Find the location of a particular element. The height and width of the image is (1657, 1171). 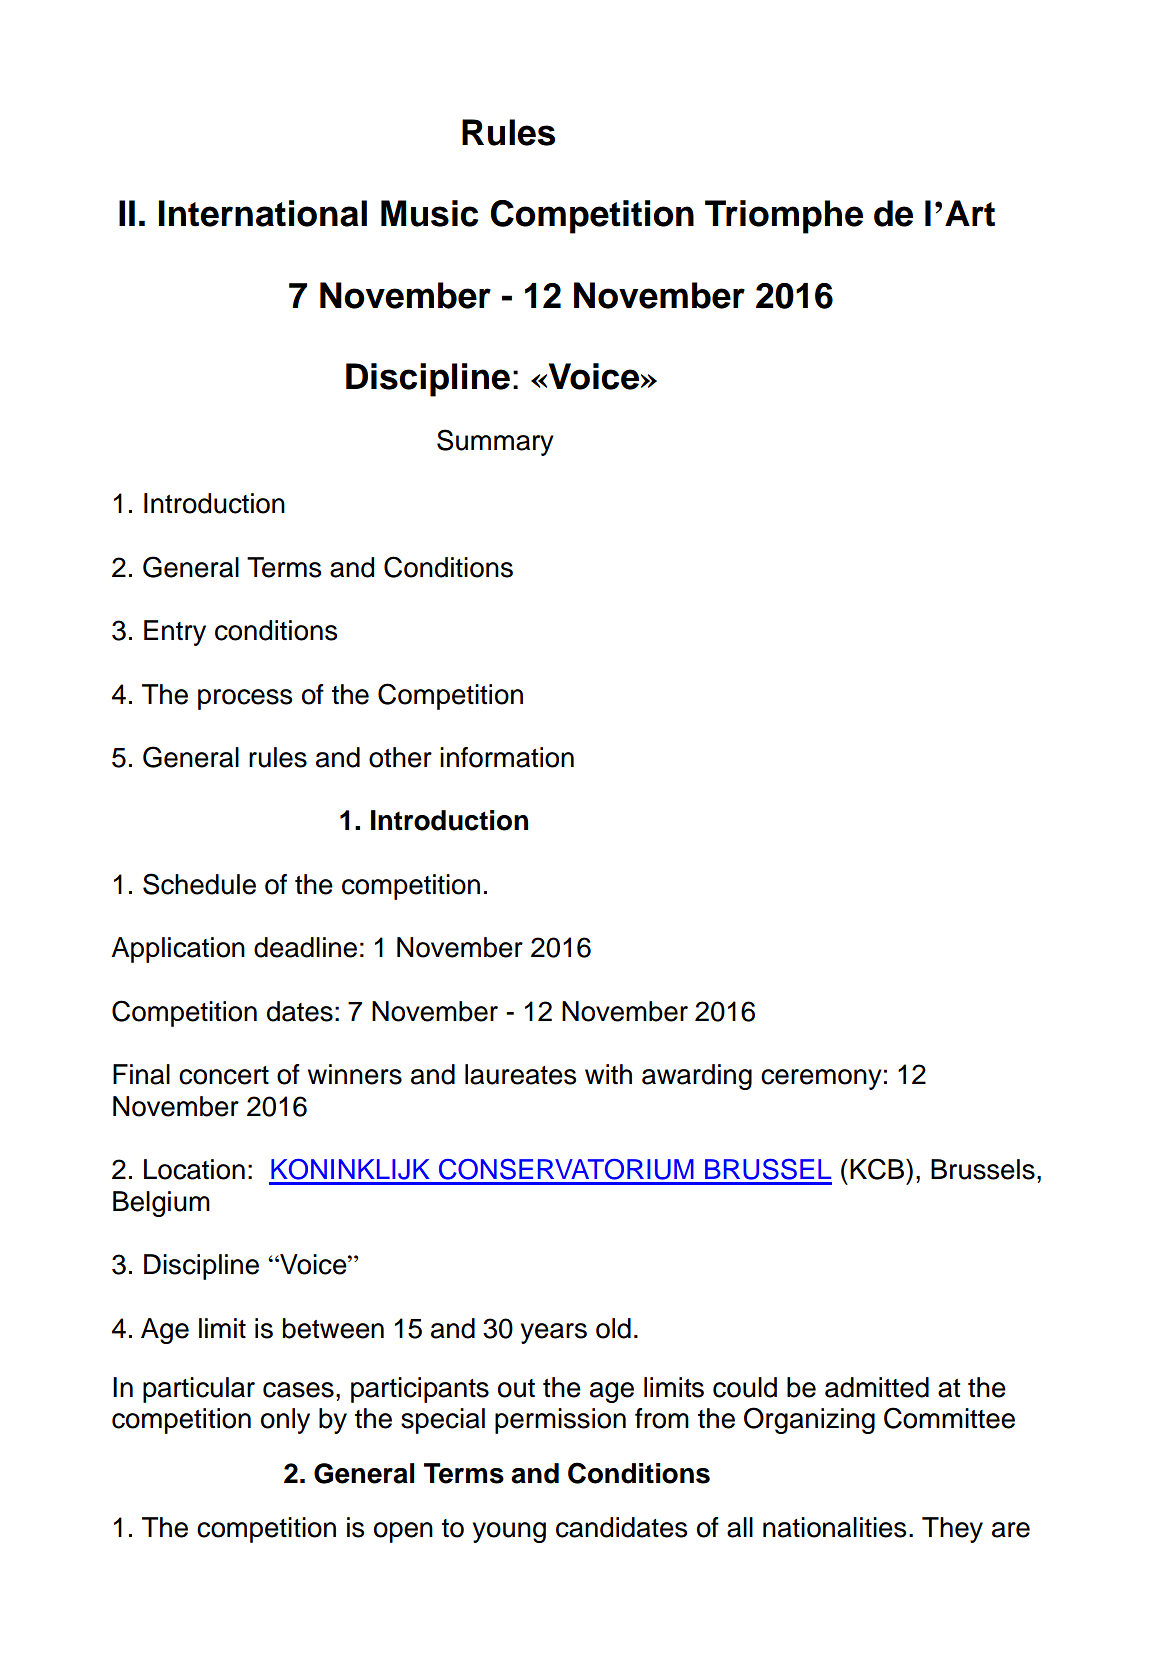

only is located at coordinates (285, 1421).
